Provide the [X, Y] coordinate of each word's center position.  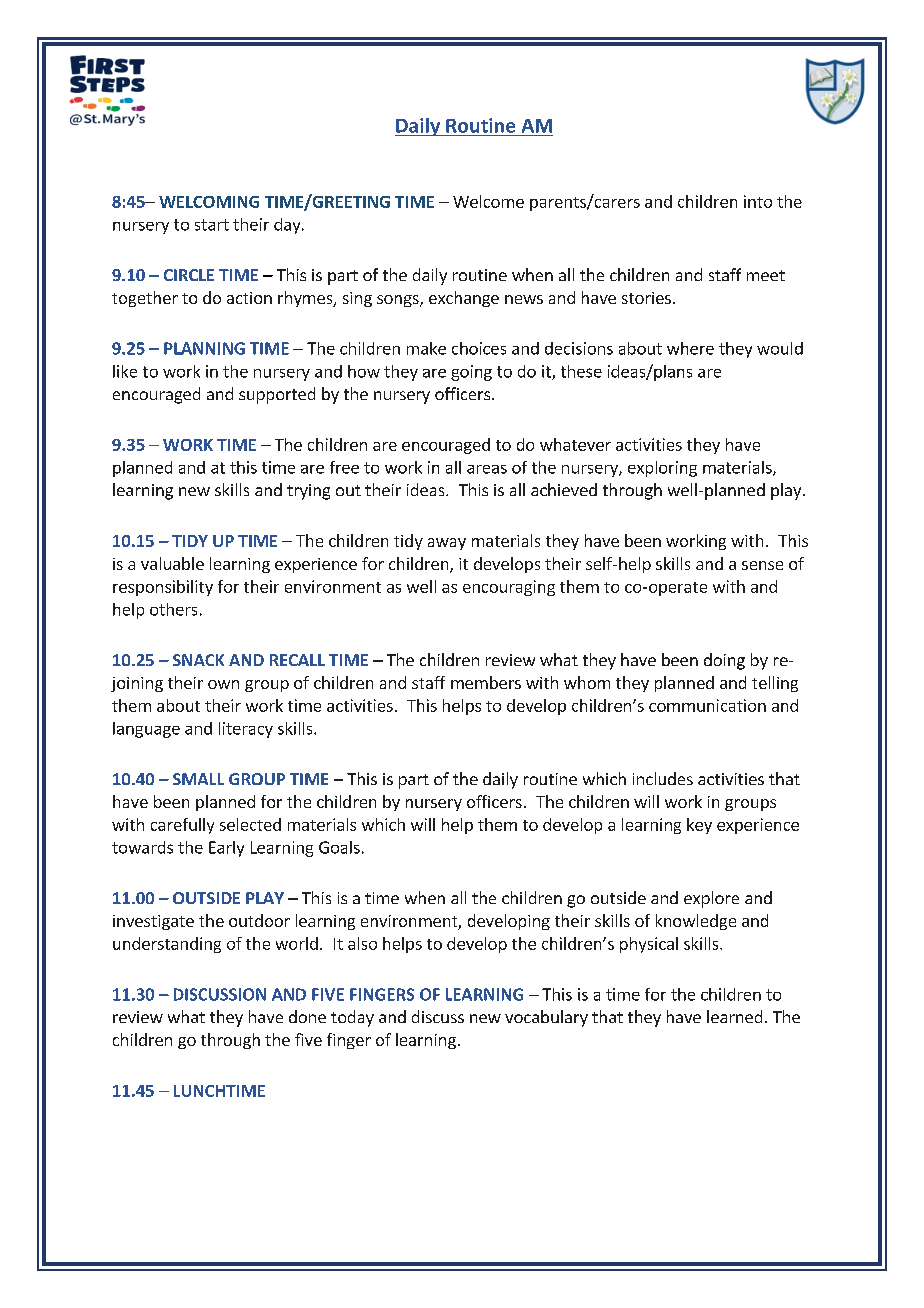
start [212, 225]
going [471, 373]
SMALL [198, 779]
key [699, 826]
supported [277, 395]
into [758, 201]
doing [724, 661]
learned [734, 1016]
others [173, 609]
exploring [662, 469]
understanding [167, 945]
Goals [339, 847]
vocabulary [546, 1018]
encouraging [509, 588]
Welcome [488, 201]
